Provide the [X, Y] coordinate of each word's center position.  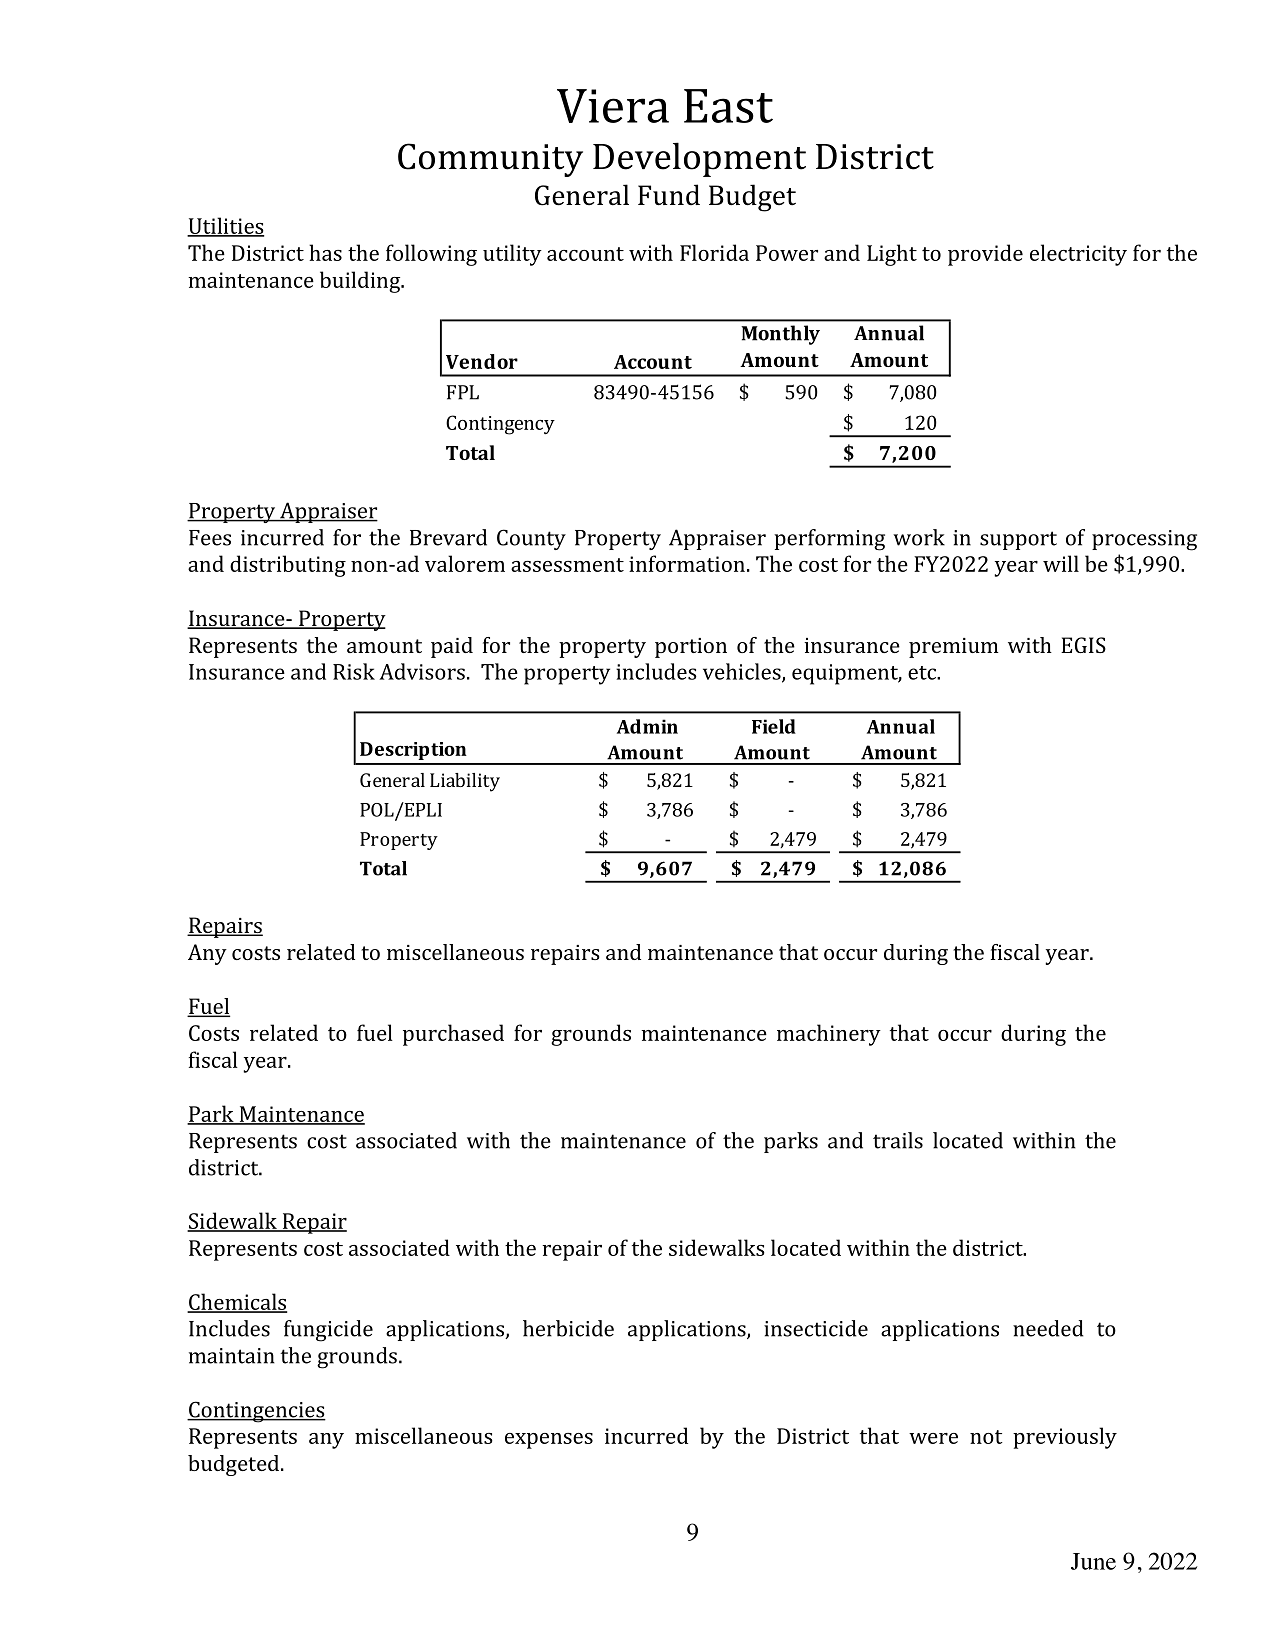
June [1093, 1561]
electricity [1078, 255]
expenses [549, 1441]
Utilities [225, 226]
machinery [829, 1035]
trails [898, 1140]
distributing [288, 566]
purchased [453, 1035]
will [1061, 563]
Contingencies [256, 1412]
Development [699, 159]
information [687, 563]
